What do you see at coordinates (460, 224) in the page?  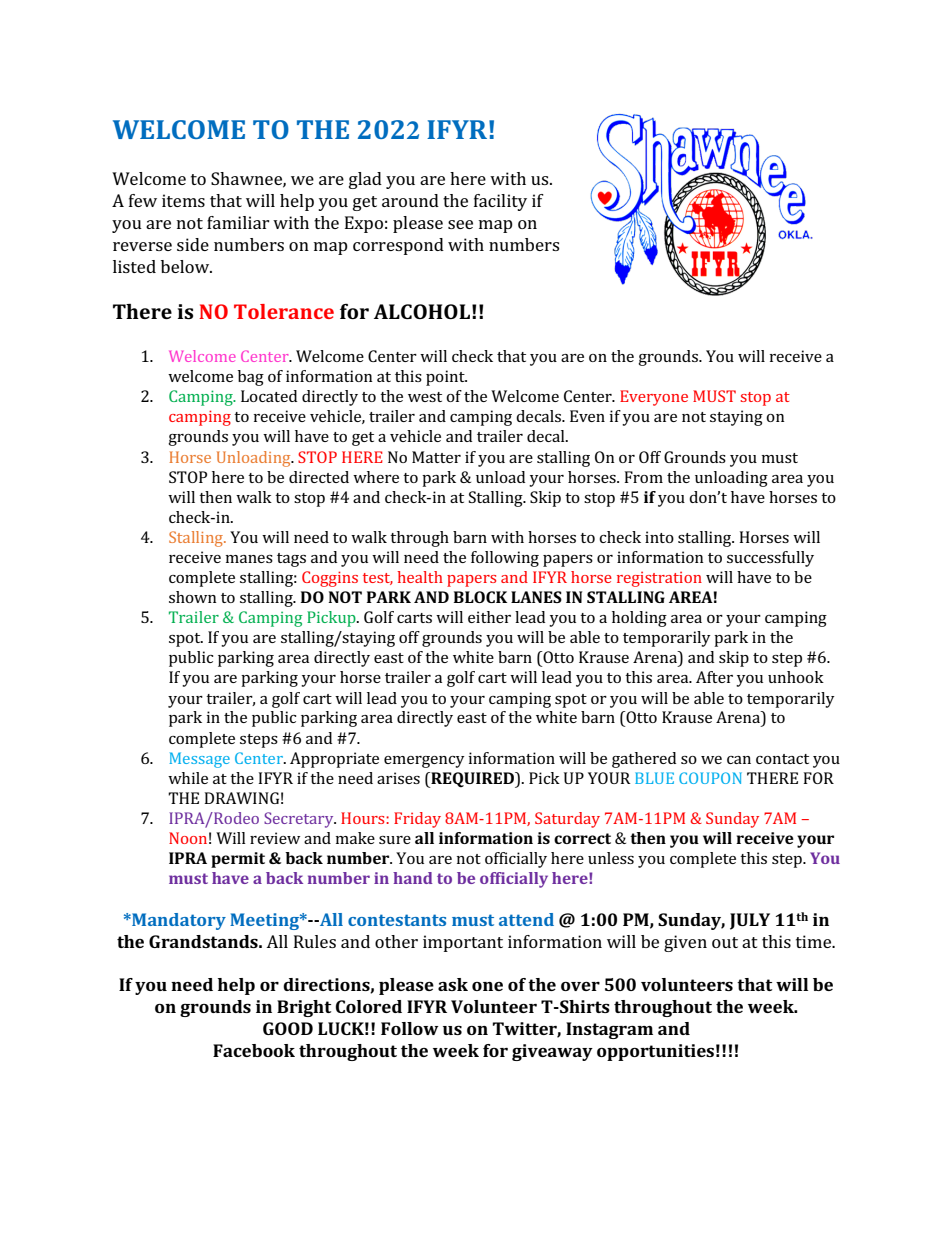 I see `see` at bounding box center [460, 224].
